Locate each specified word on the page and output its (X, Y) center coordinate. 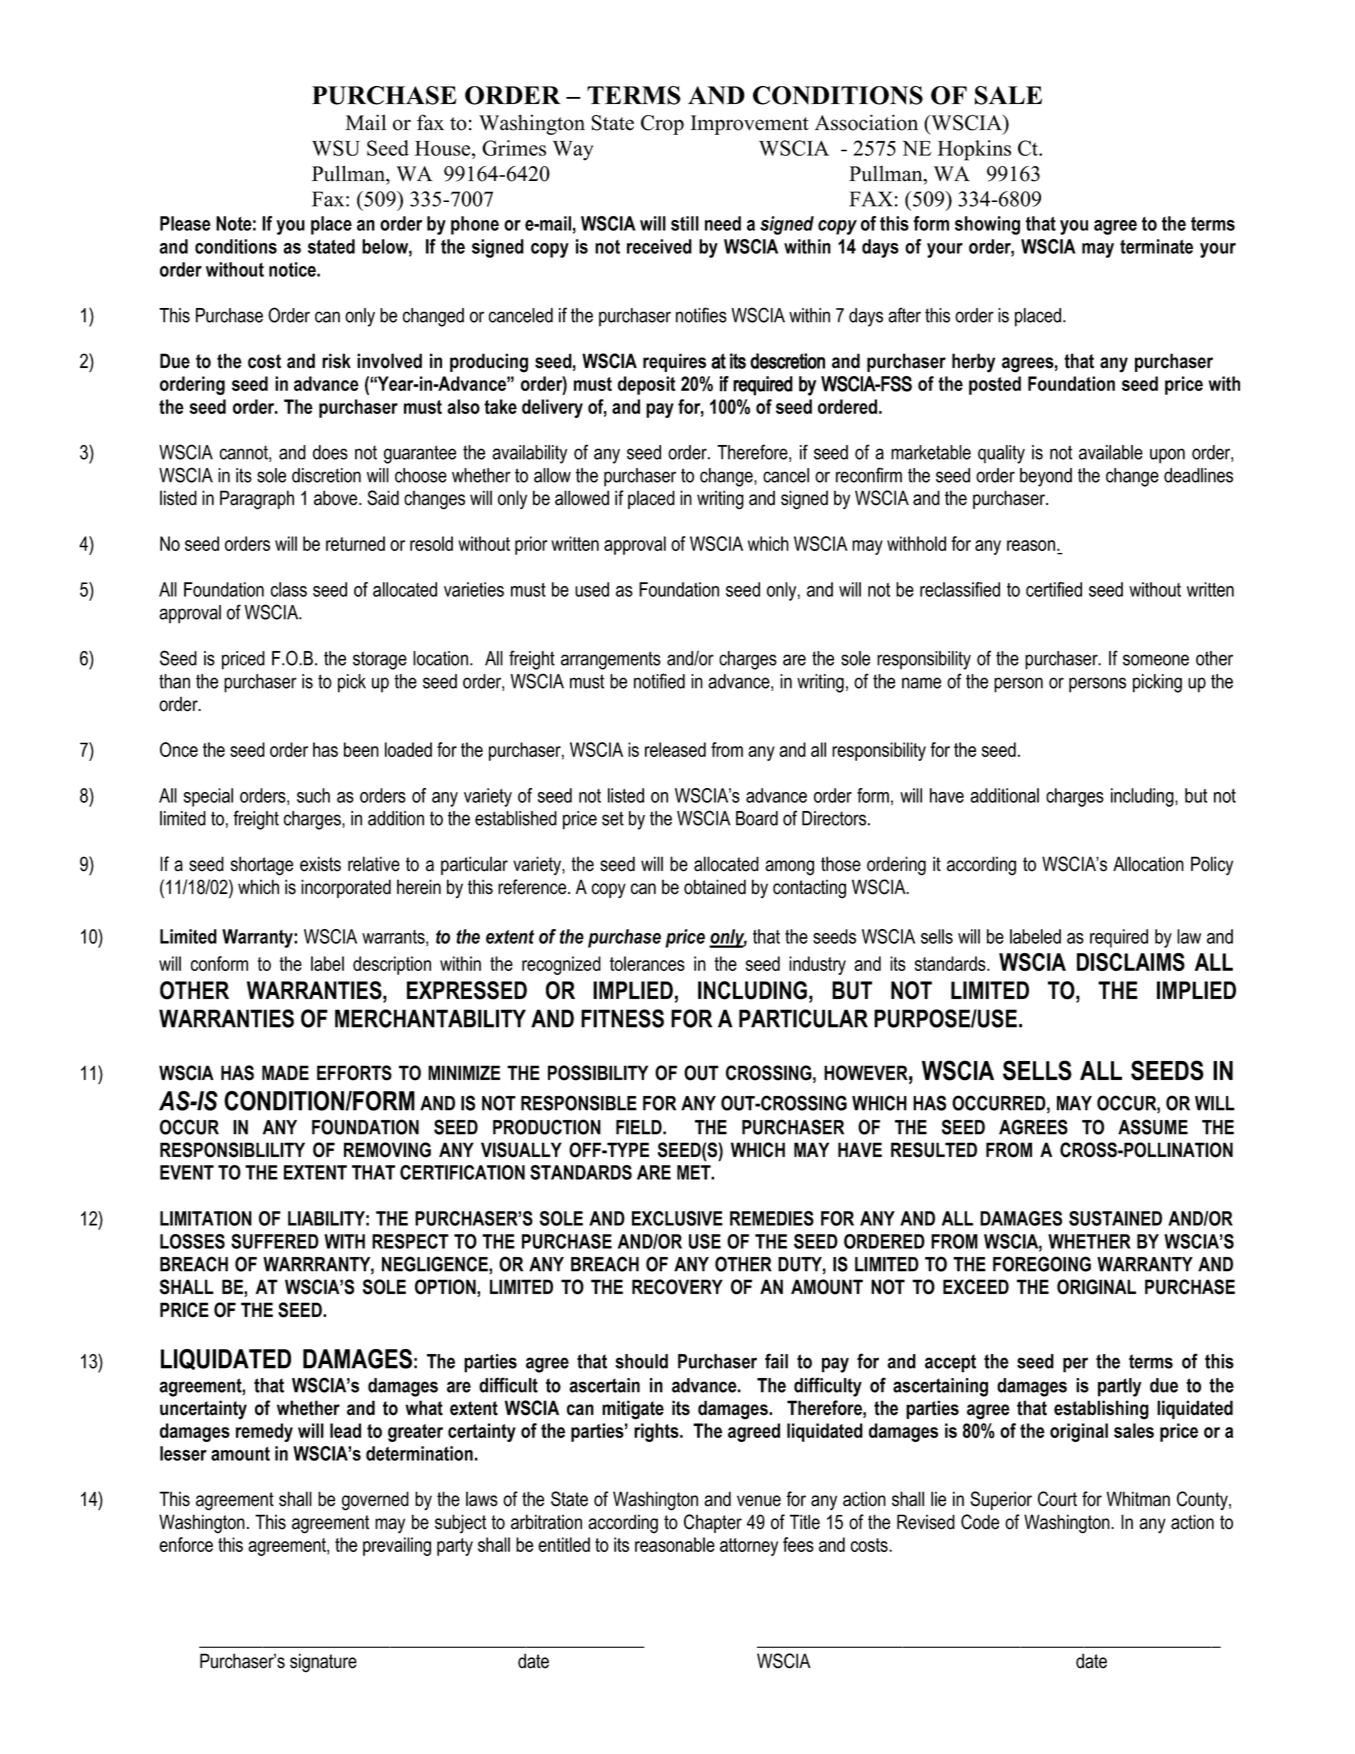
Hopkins (974, 150)
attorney (749, 1547)
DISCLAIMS (1131, 962)
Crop (662, 125)
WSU (336, 148)
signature (323, 1663)
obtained (715, 887)
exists (320, 864)
